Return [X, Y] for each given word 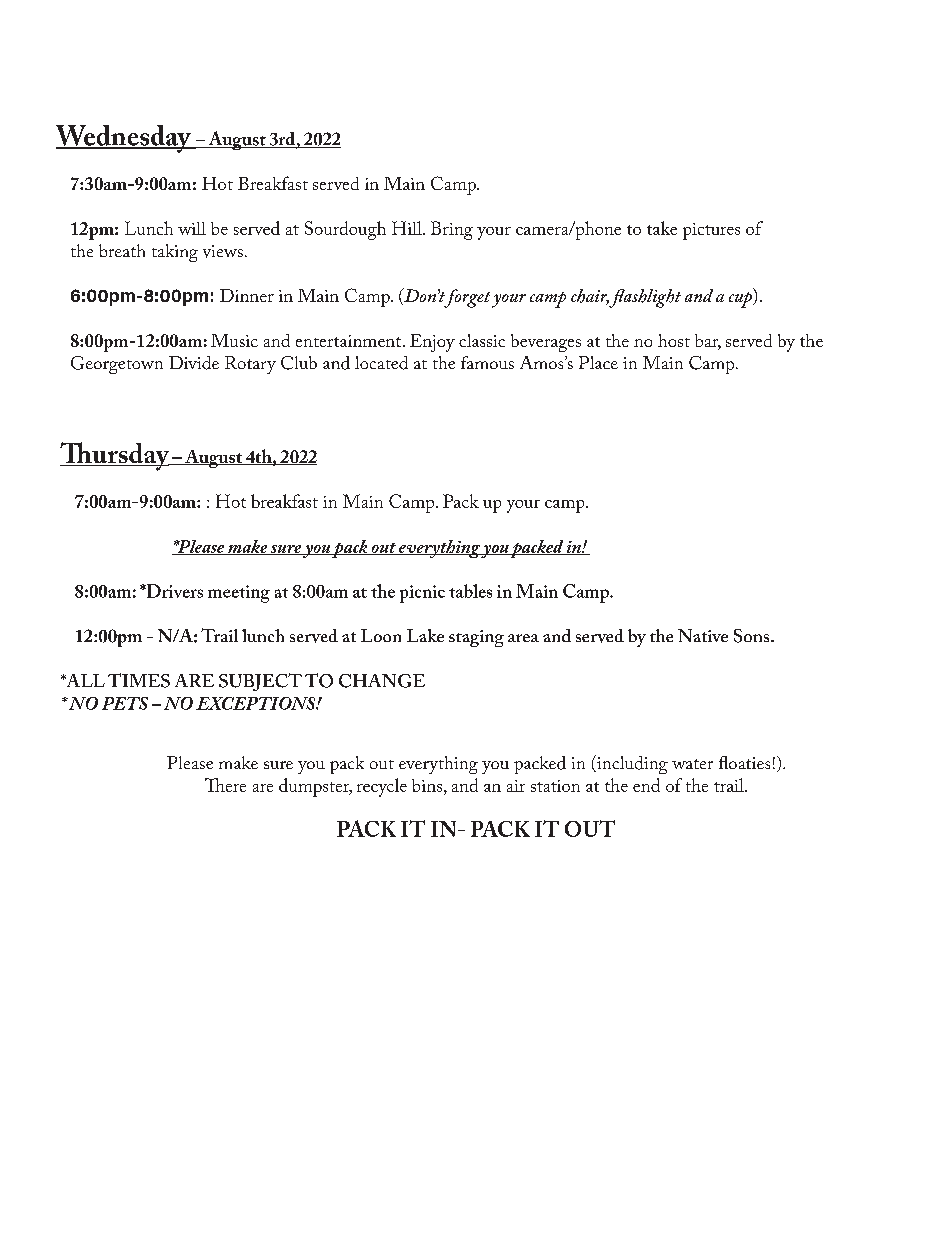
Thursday [116, 456]
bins [428, 785]
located [381, 363]
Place [598, 362]
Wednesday [124, 139]
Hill [408, 228]
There [225, 785]
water [692, 764]
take [662, 228]
